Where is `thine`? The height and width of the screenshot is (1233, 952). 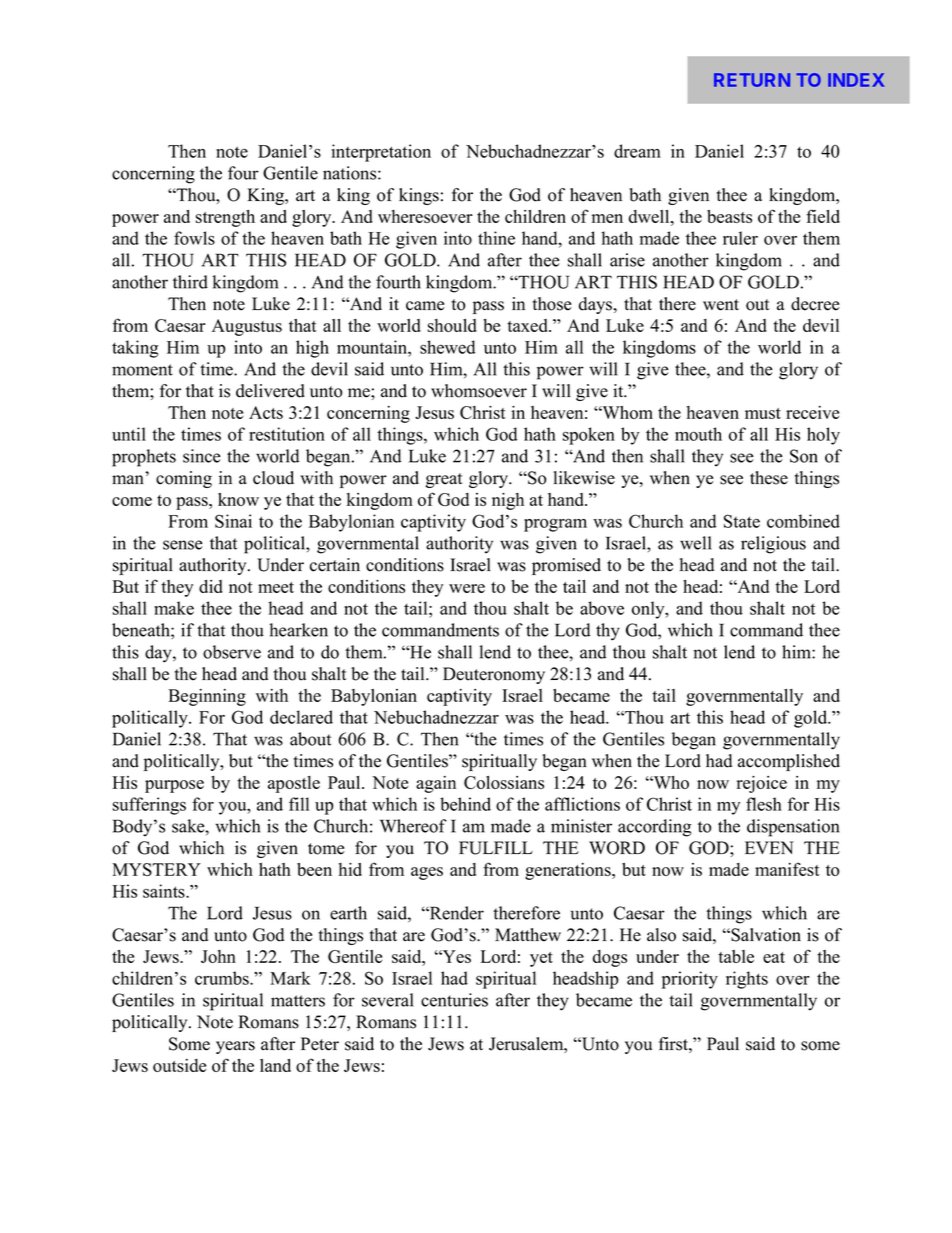
thine is located at coordinates (496, 238).
